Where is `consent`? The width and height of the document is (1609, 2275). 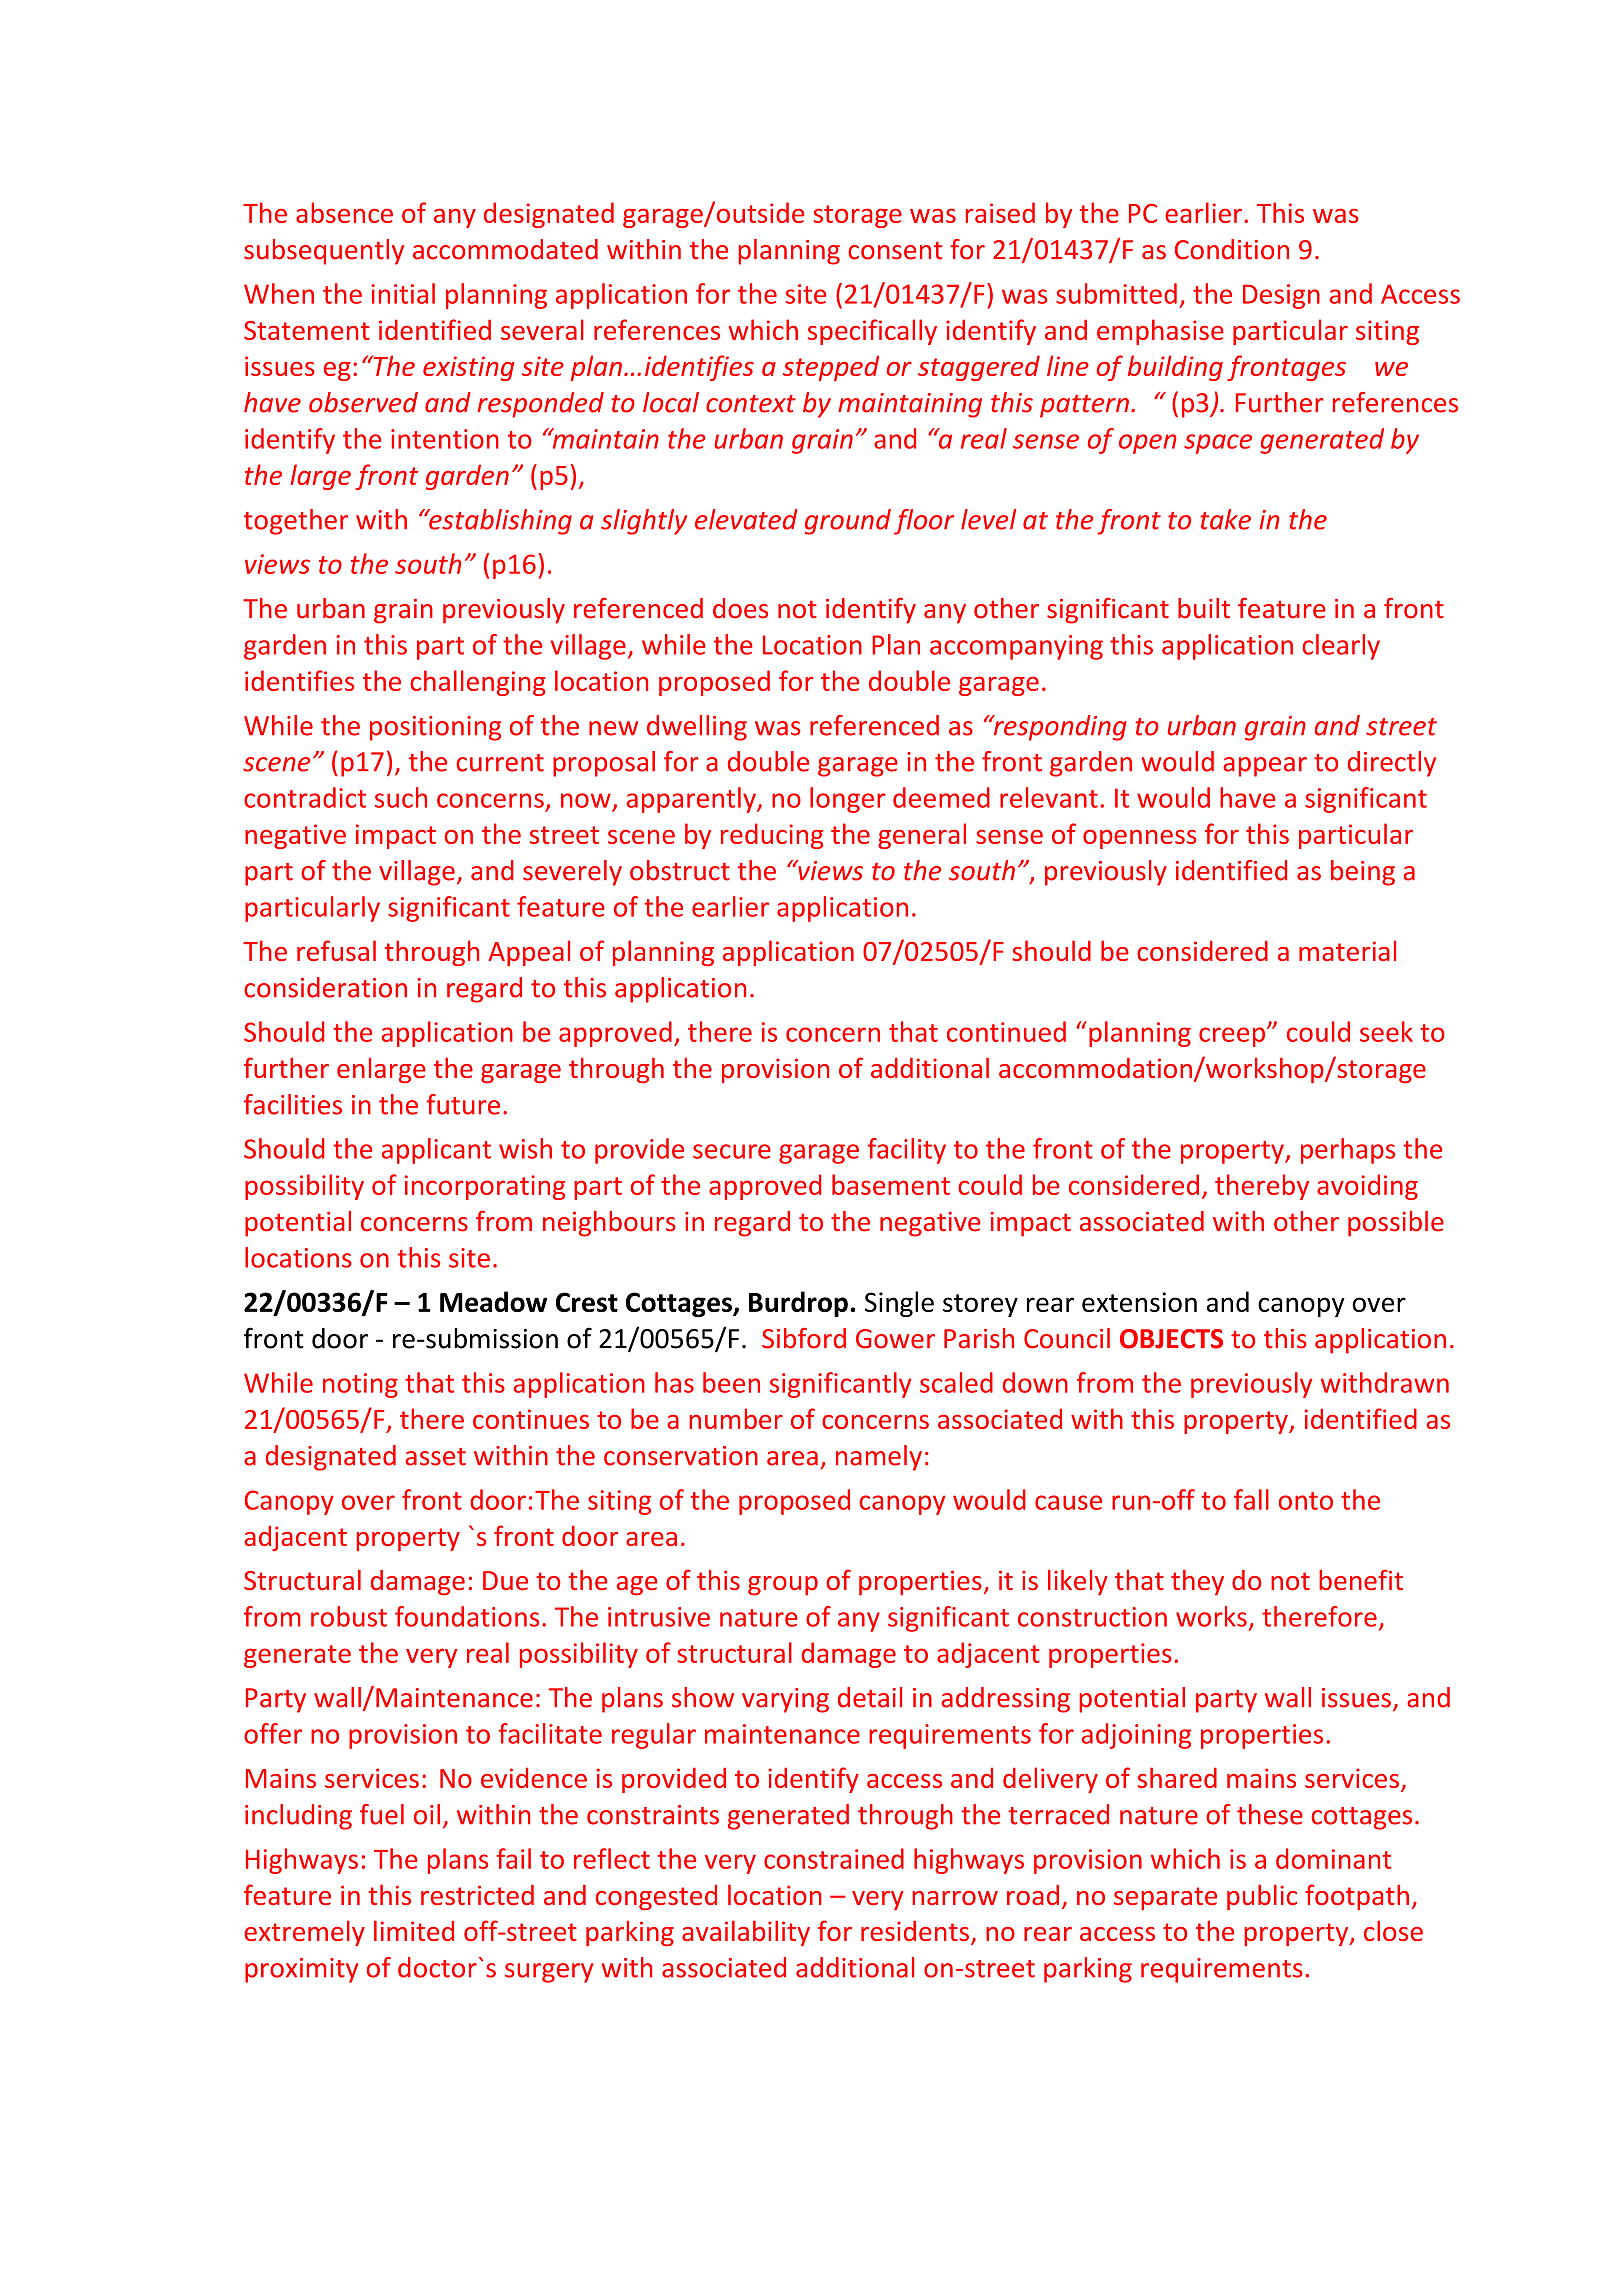
consent is located at coordinates (895, 250).
